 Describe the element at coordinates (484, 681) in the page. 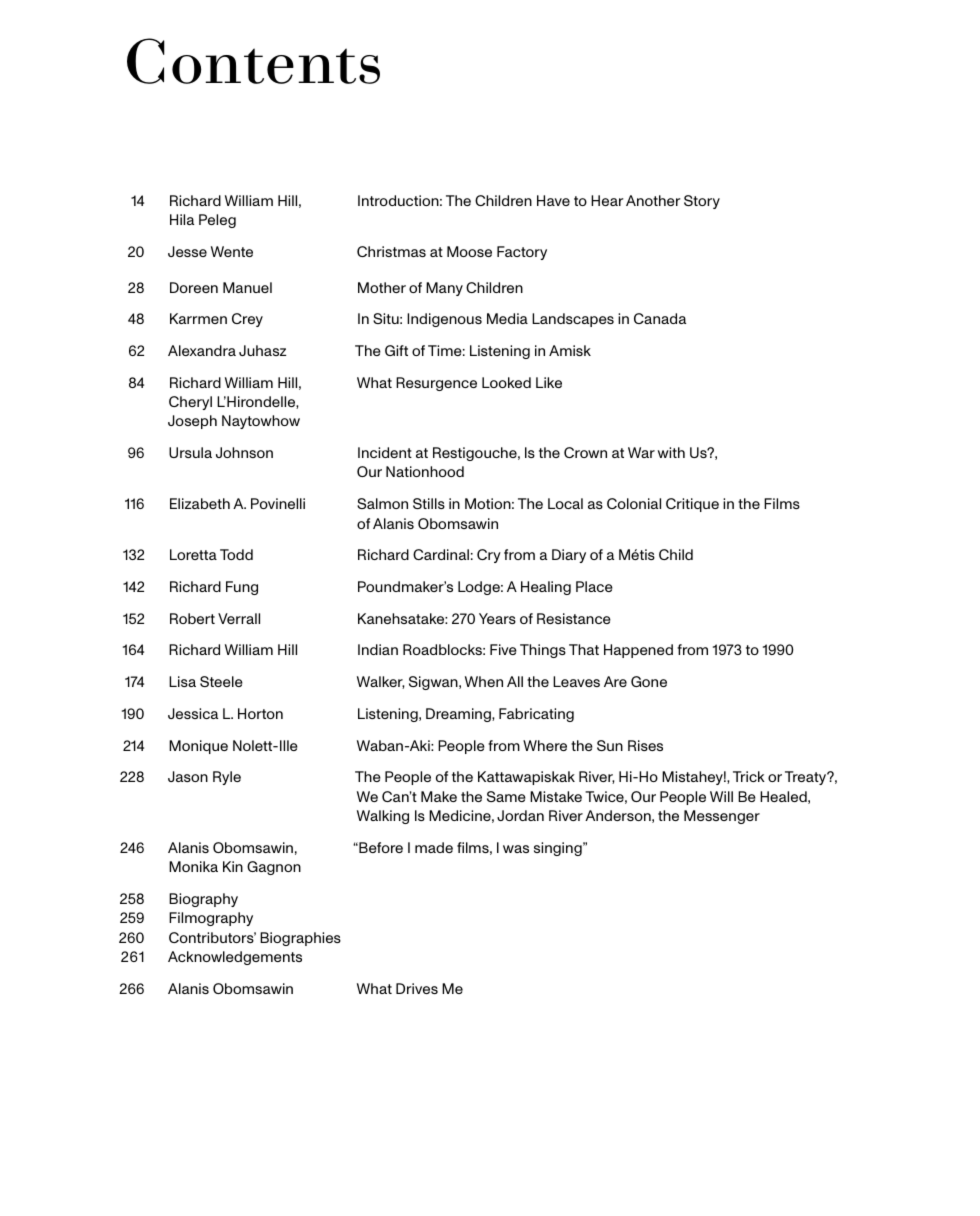

I see `When` at that location.
